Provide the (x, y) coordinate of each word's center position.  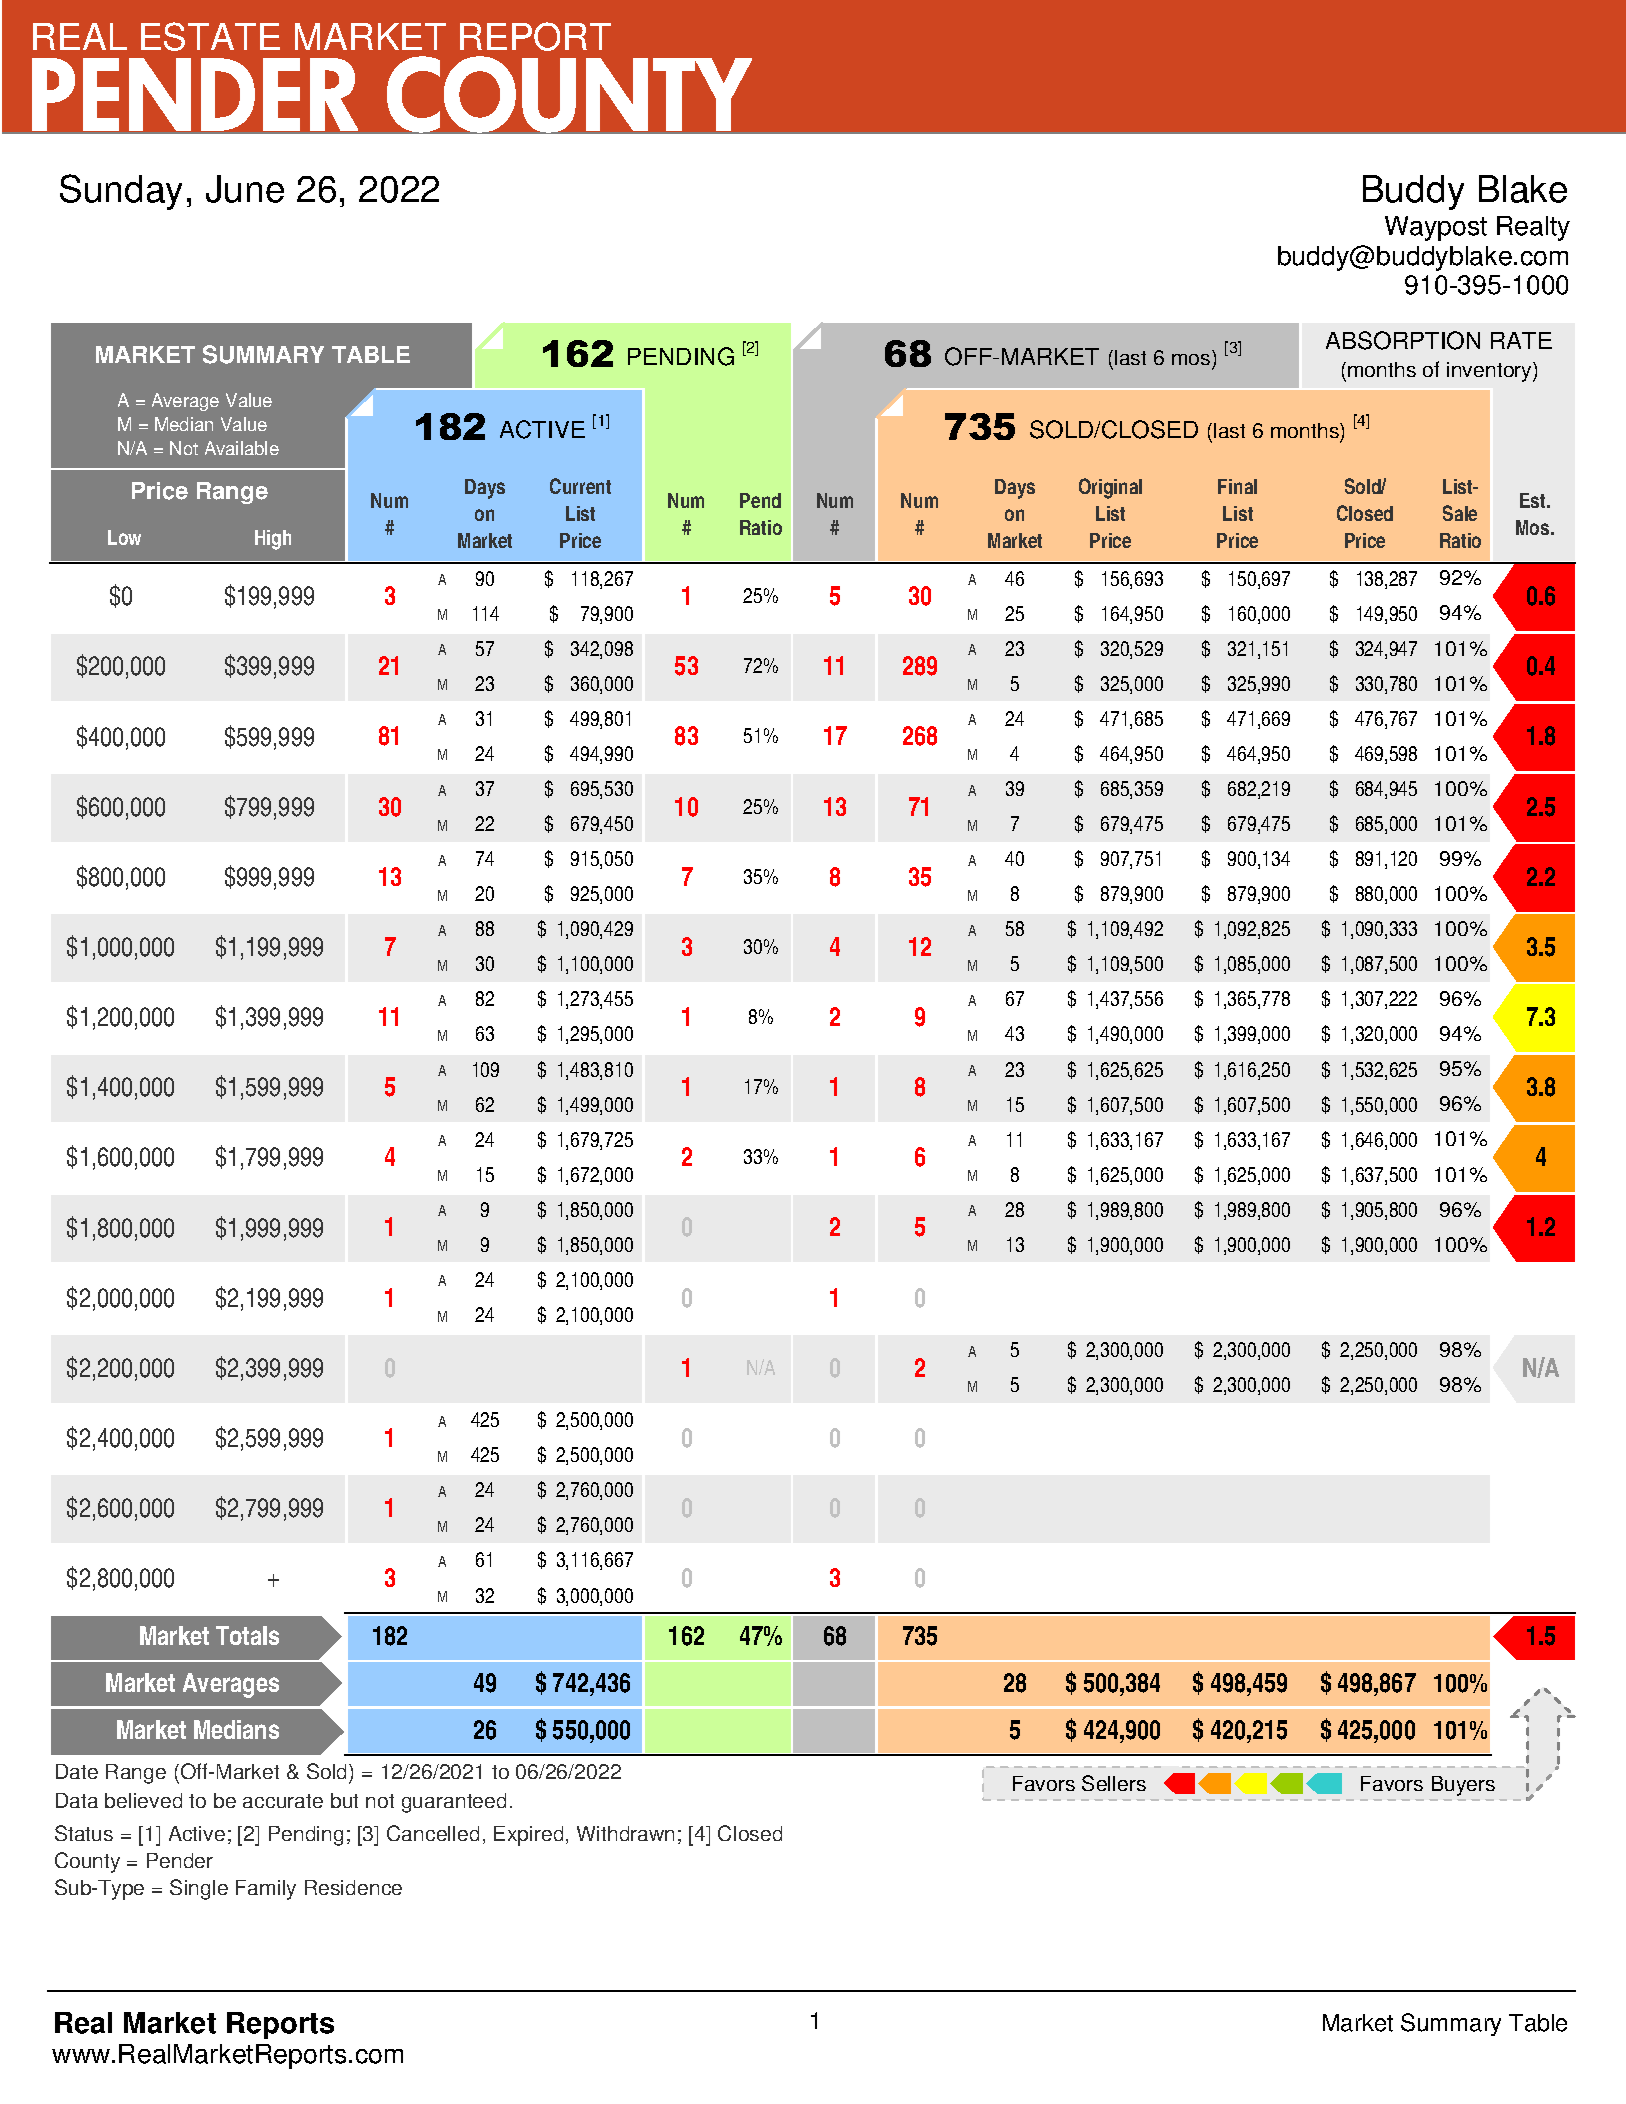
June (245, 189)
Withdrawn (625, 1833)
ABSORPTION (1403, 340)
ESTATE (210, 36)
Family (266, 1890)
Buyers (1463, 1786)
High (273, 540)
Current (580, 486)
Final (1237, 486)
